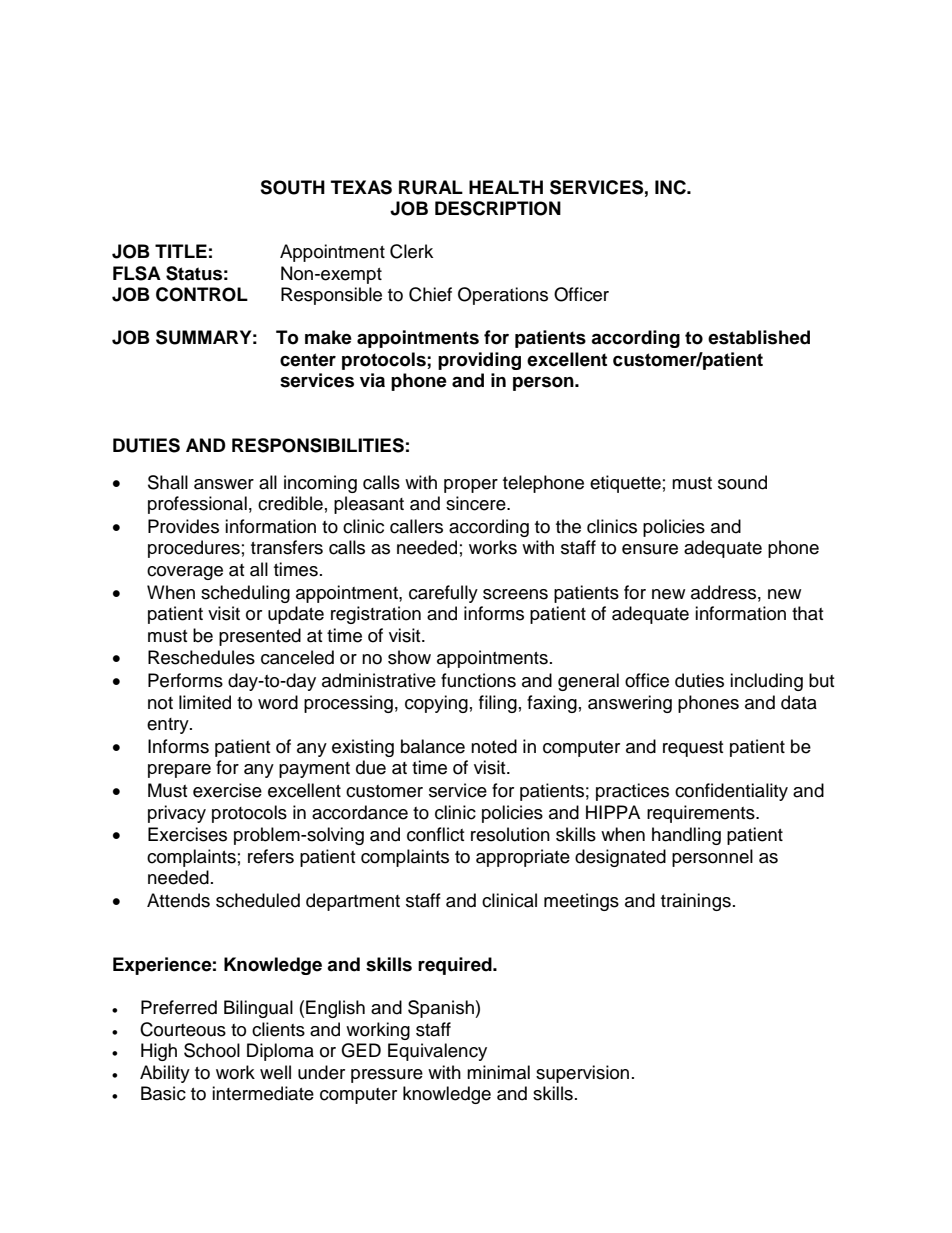 The image size is (952, 1233). Describe the element at coordinates (168, 482) in the screenshot. I see `Shall` at that location.
